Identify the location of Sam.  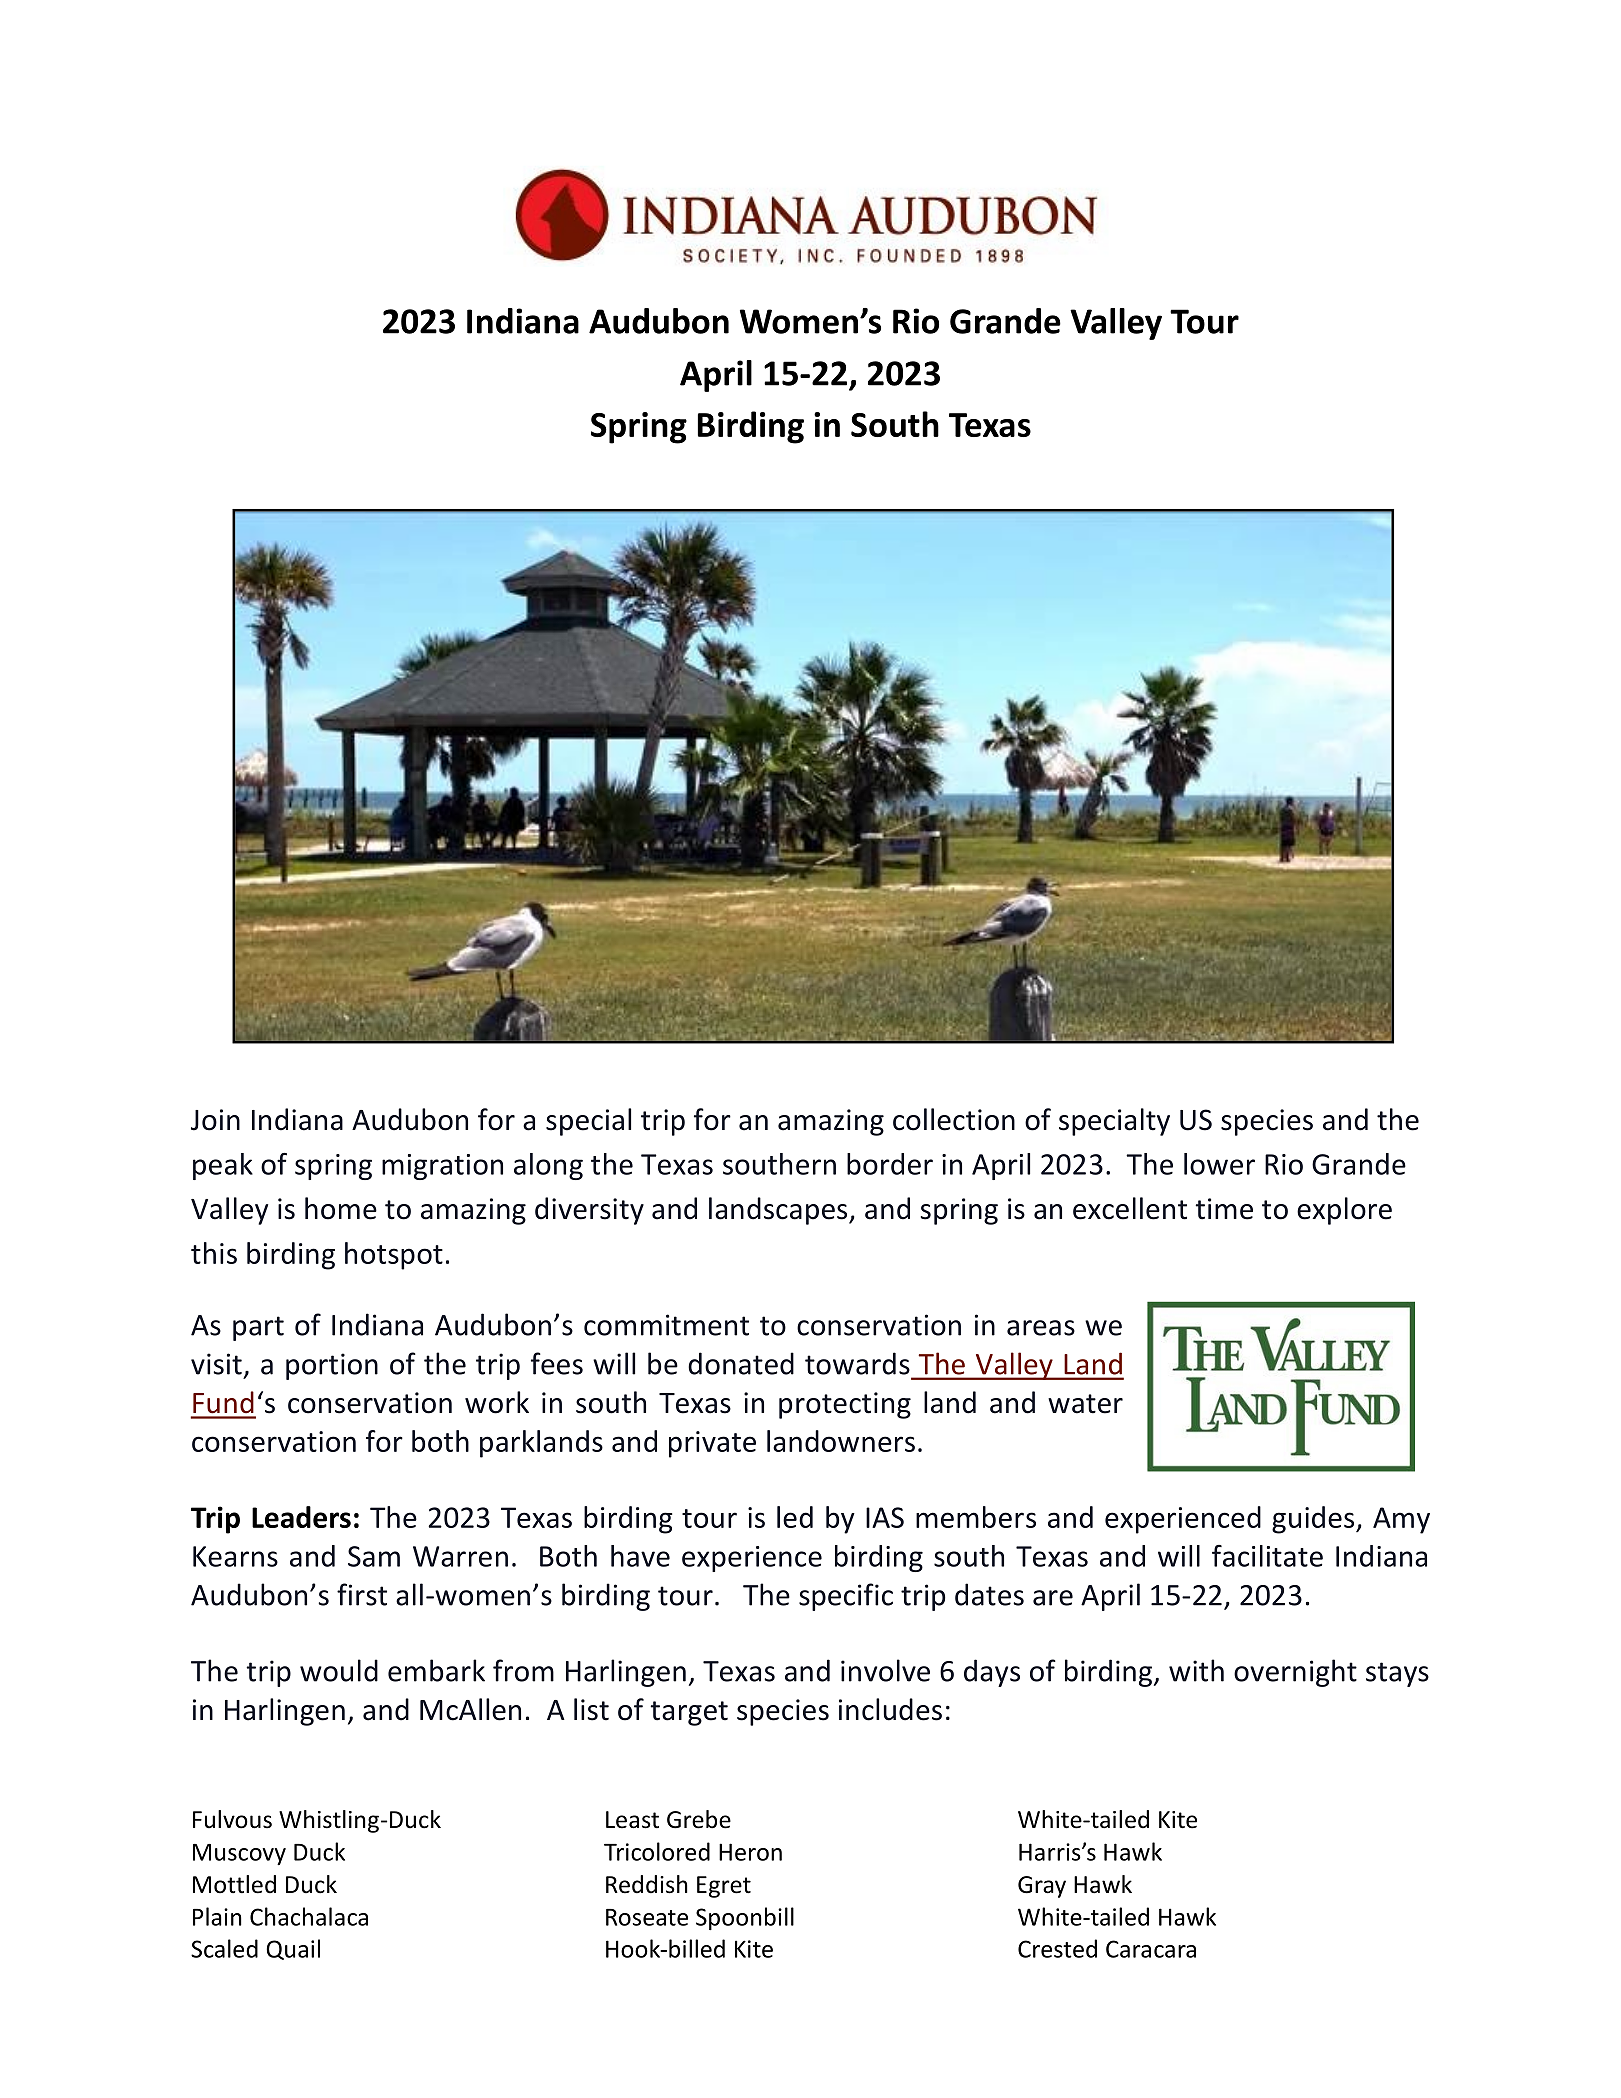
(374, 1556).
